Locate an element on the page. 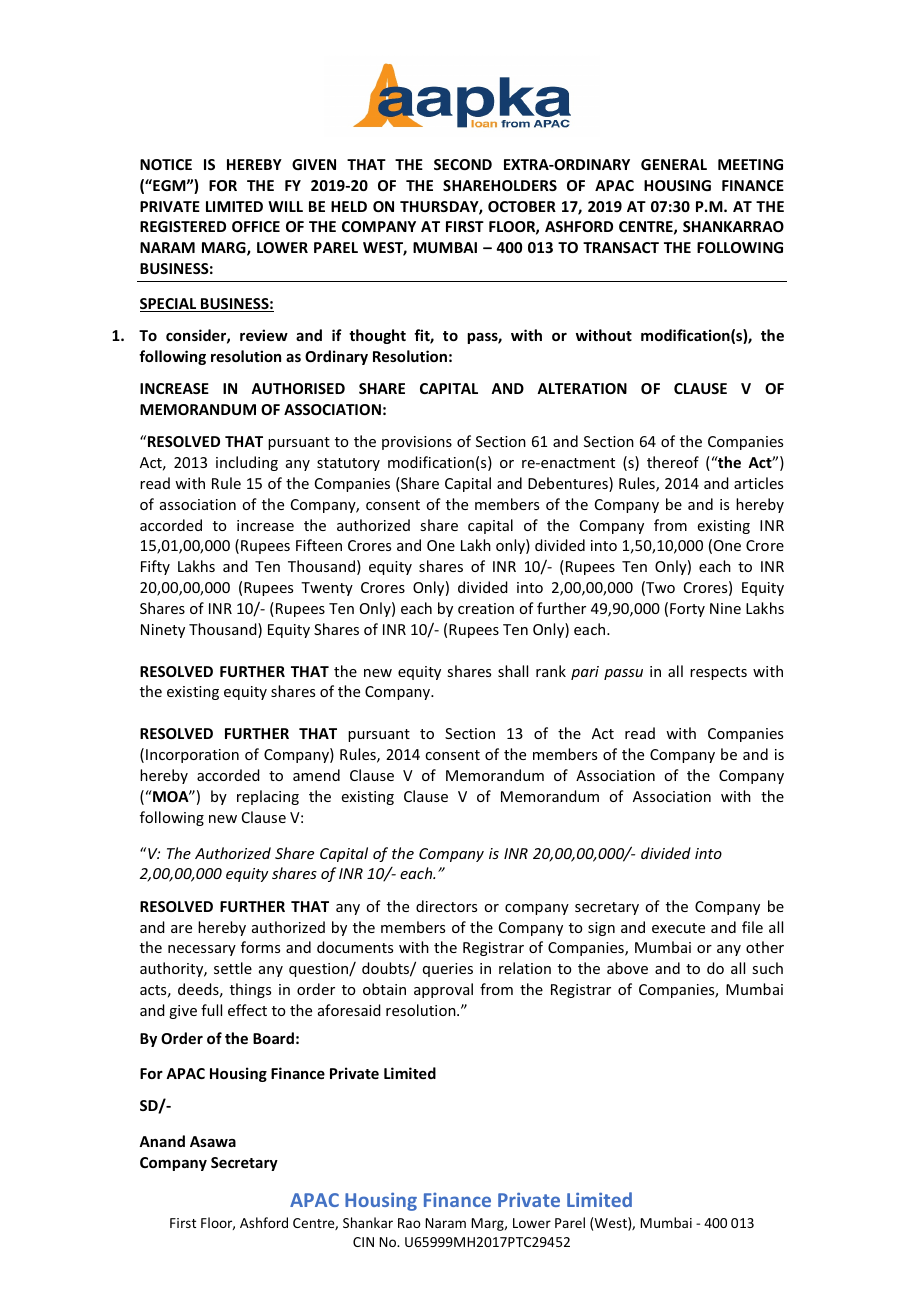  including is located at coordinates (247, 463).
